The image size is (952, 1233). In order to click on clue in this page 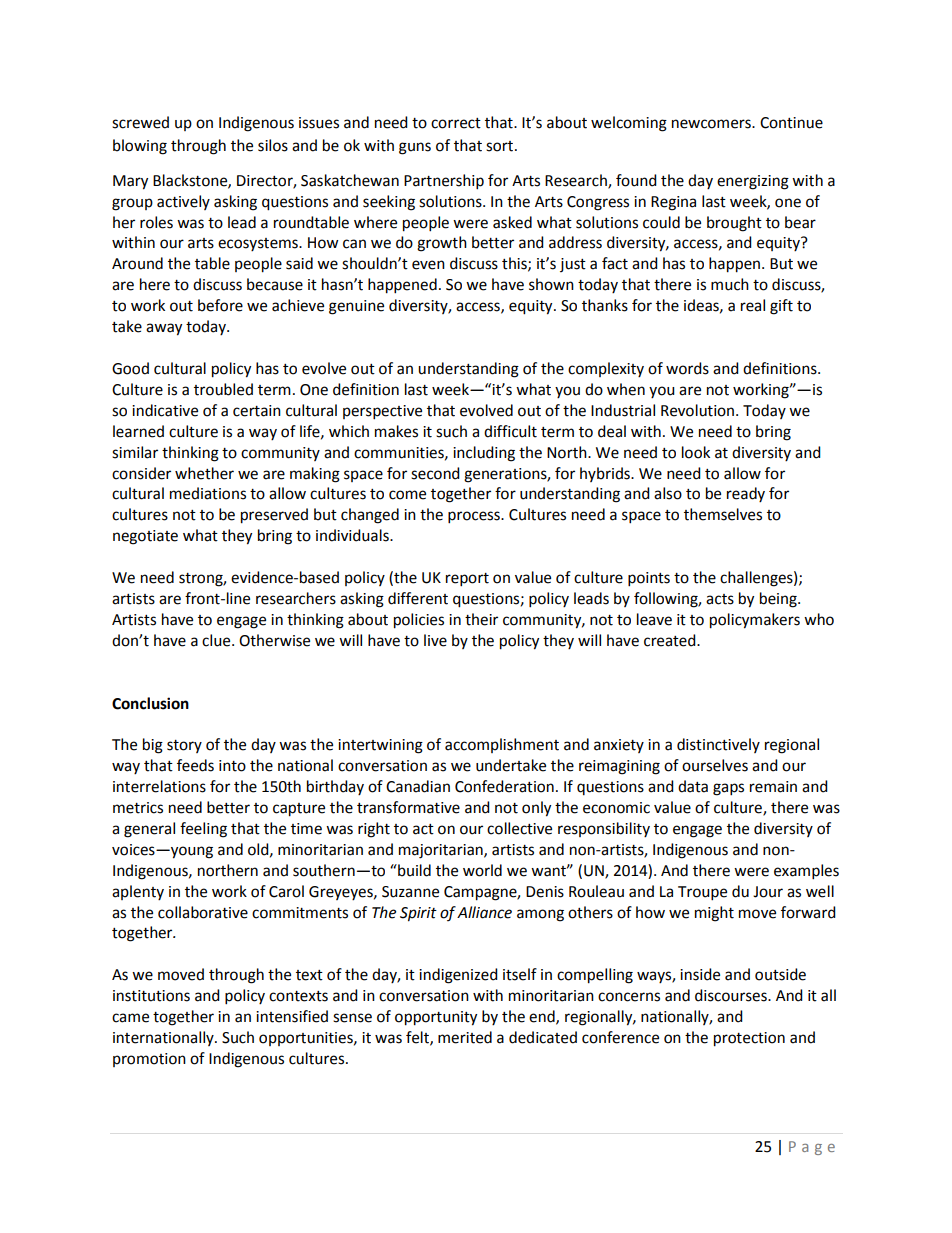, I will do `click(217, 640)`.
